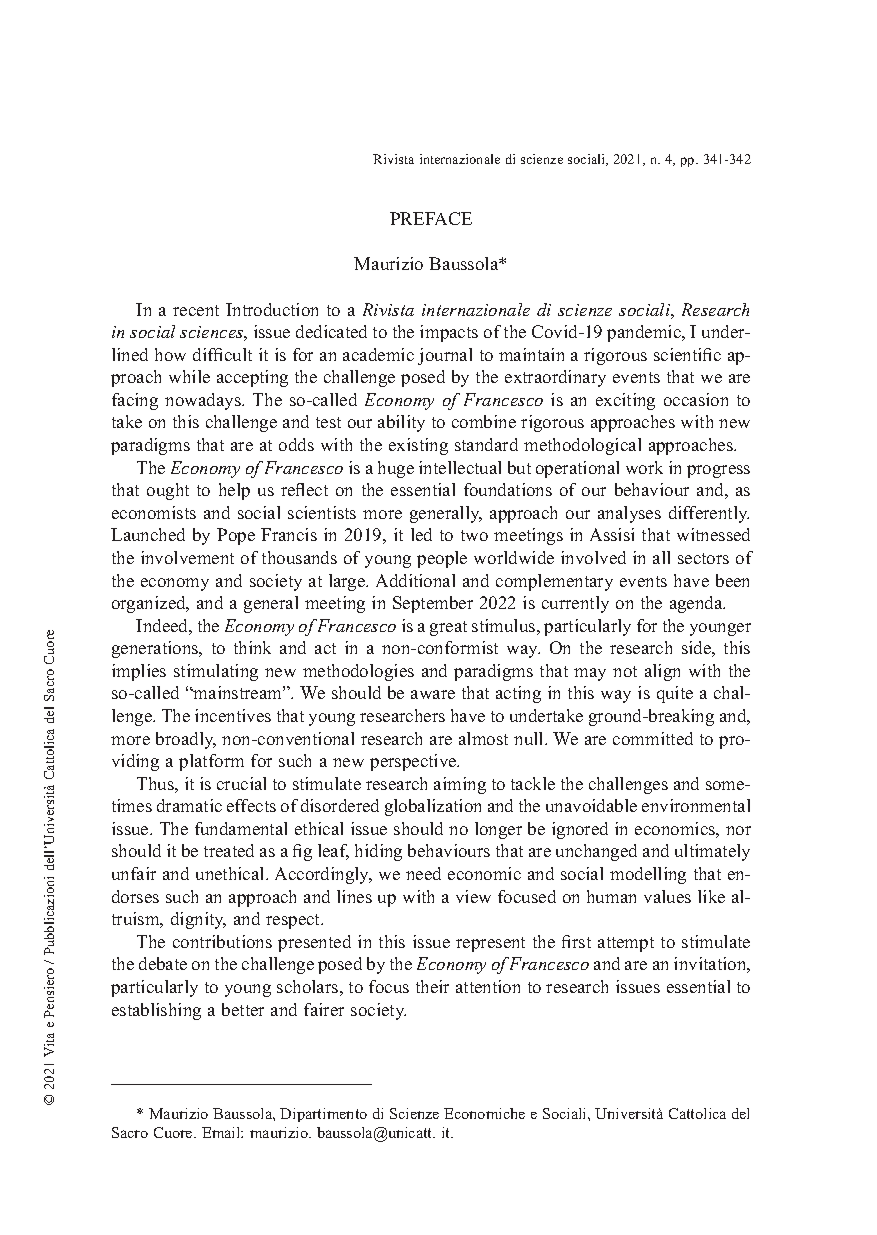 The image size is (877, 1235). I want to click on Assisi, so click(612, 534).
